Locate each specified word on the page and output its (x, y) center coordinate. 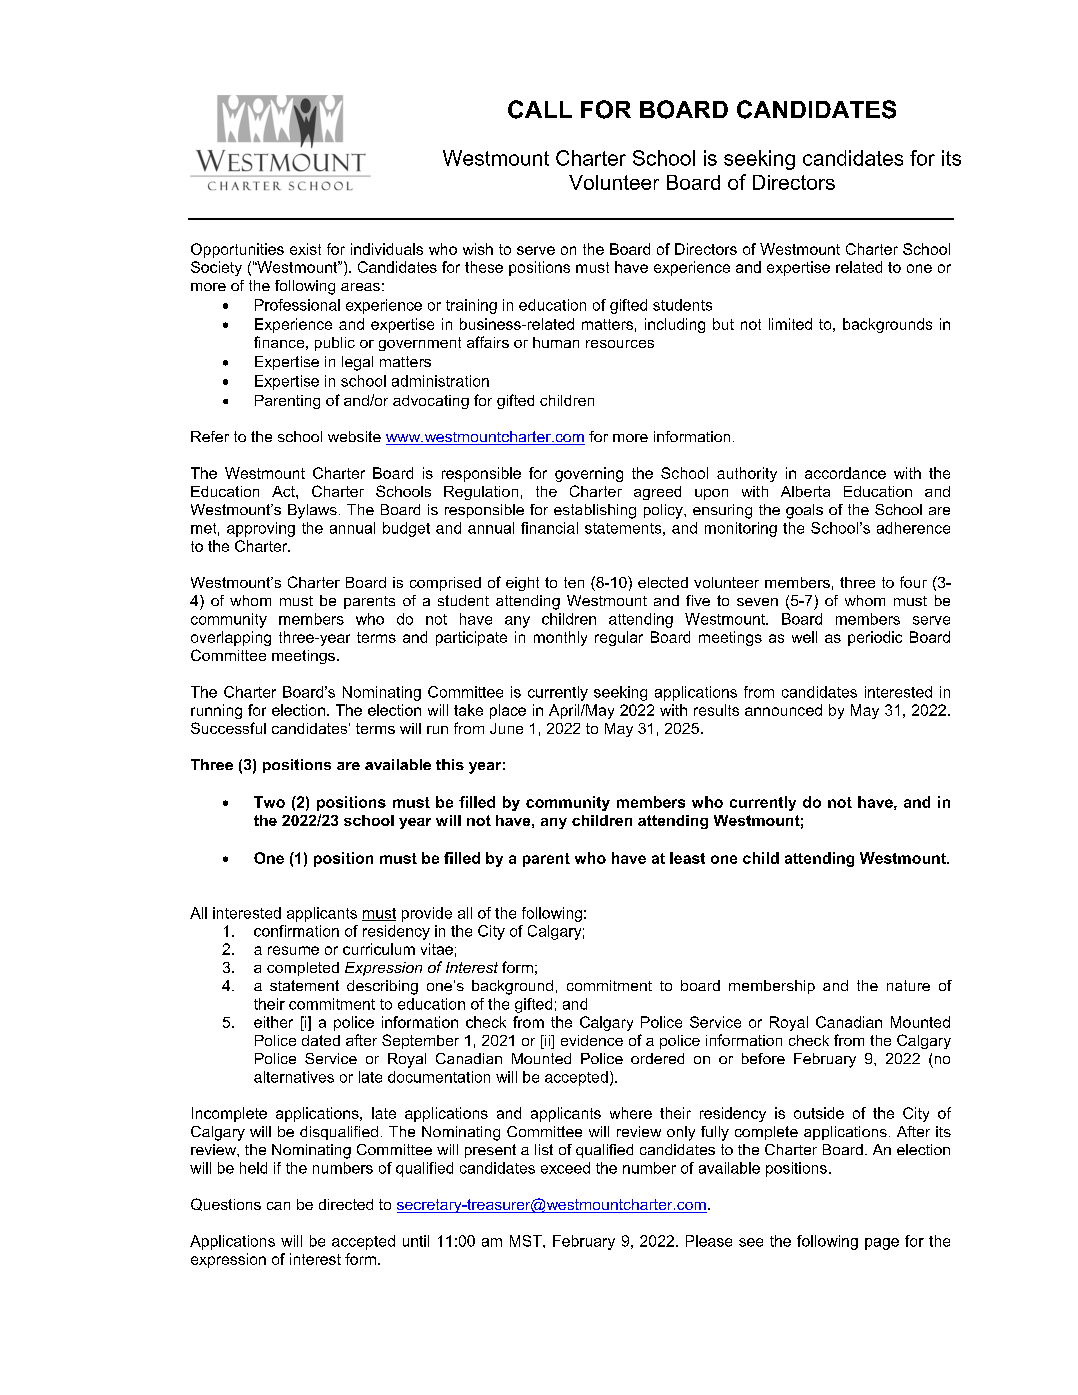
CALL (540, 109)
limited (790, 324)
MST (527, 1241)
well (804, 637)
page (882, 1244)
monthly (560, 638)
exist (305, 249)
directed (346, 1204)
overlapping (231, 638)
